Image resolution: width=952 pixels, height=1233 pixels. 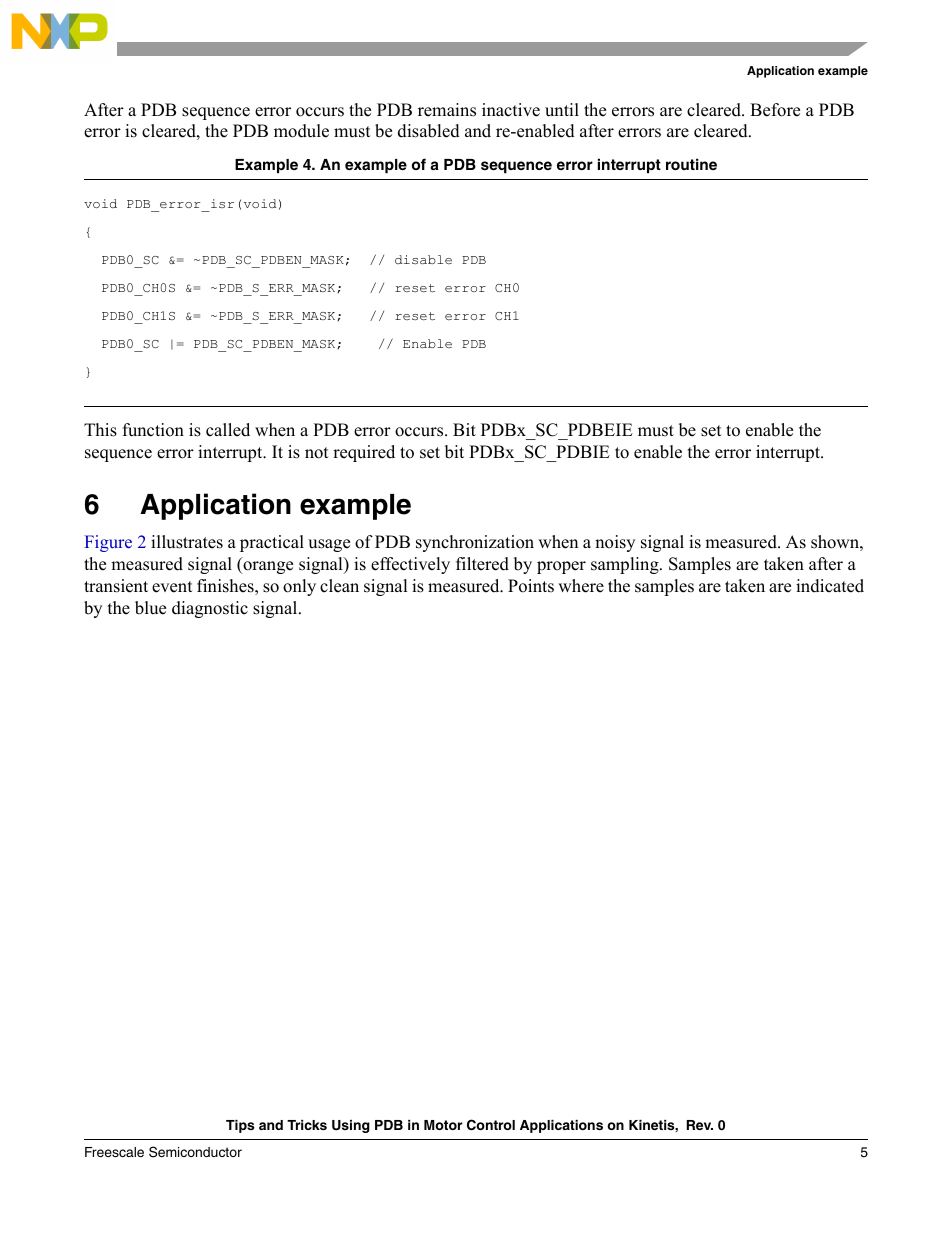 I want to click on Tips, so click(x=240, y=1126).
